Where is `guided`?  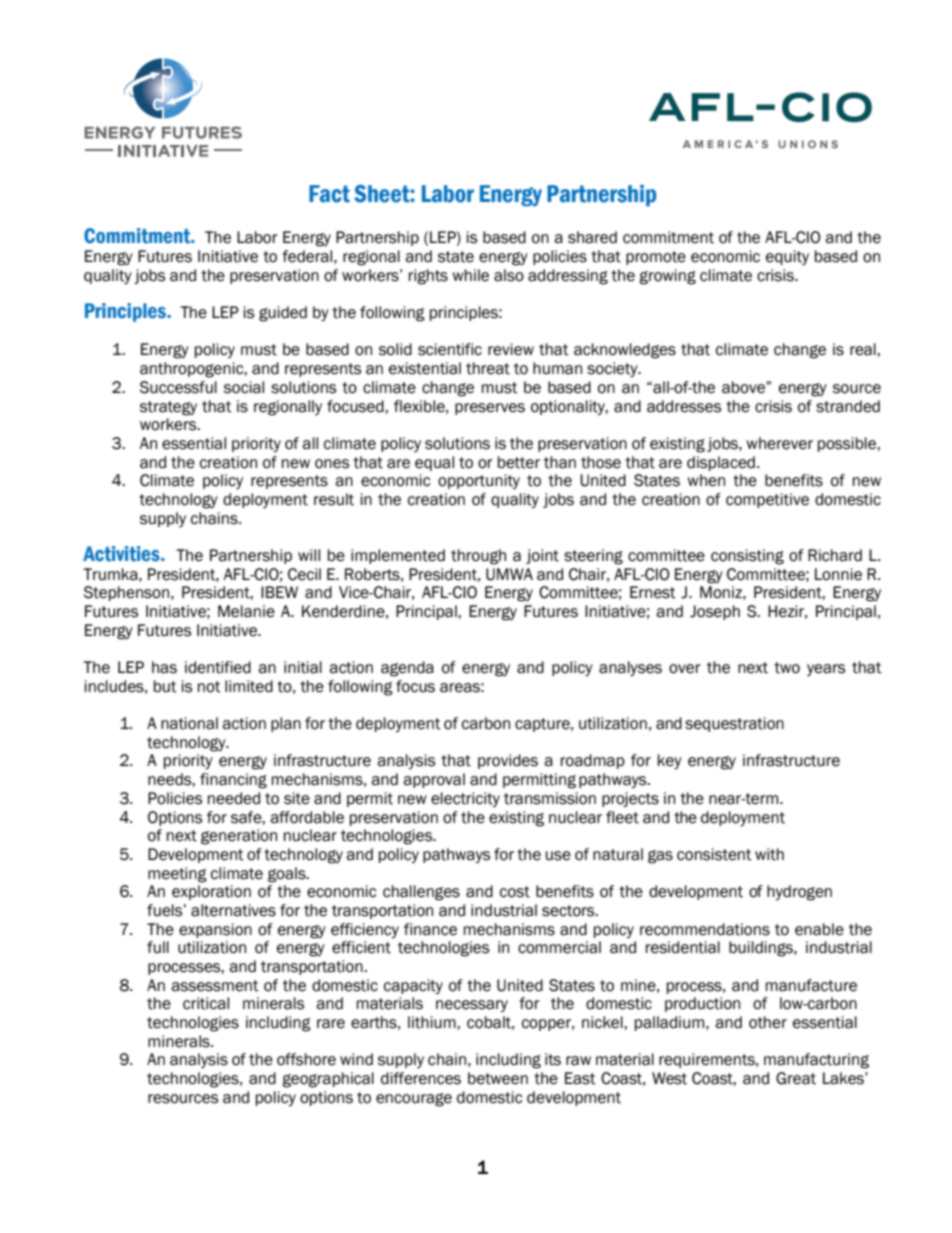 guided is located at coordinates (283, 314).
